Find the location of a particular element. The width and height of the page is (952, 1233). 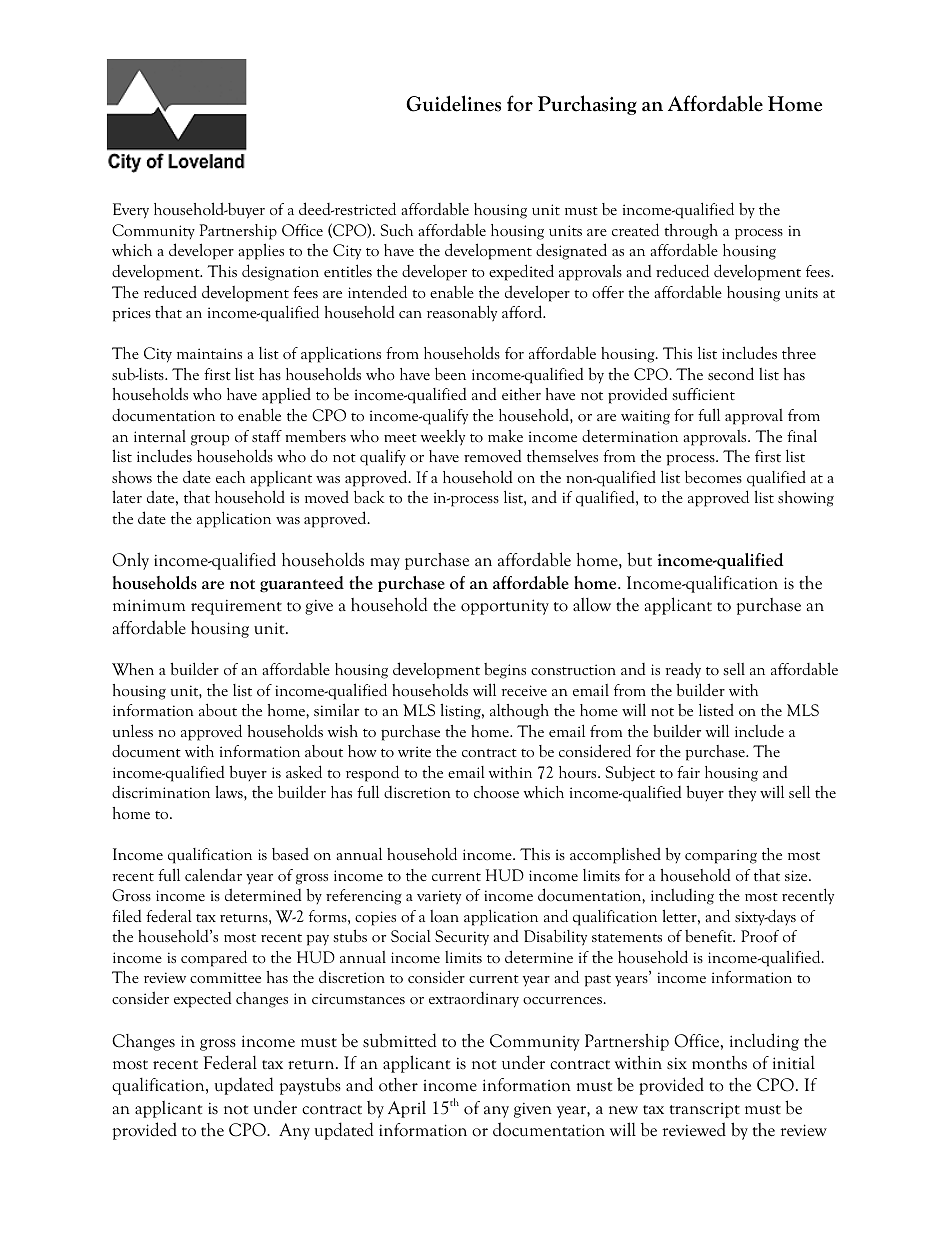

requirement is located at coordinates (236, 607).
